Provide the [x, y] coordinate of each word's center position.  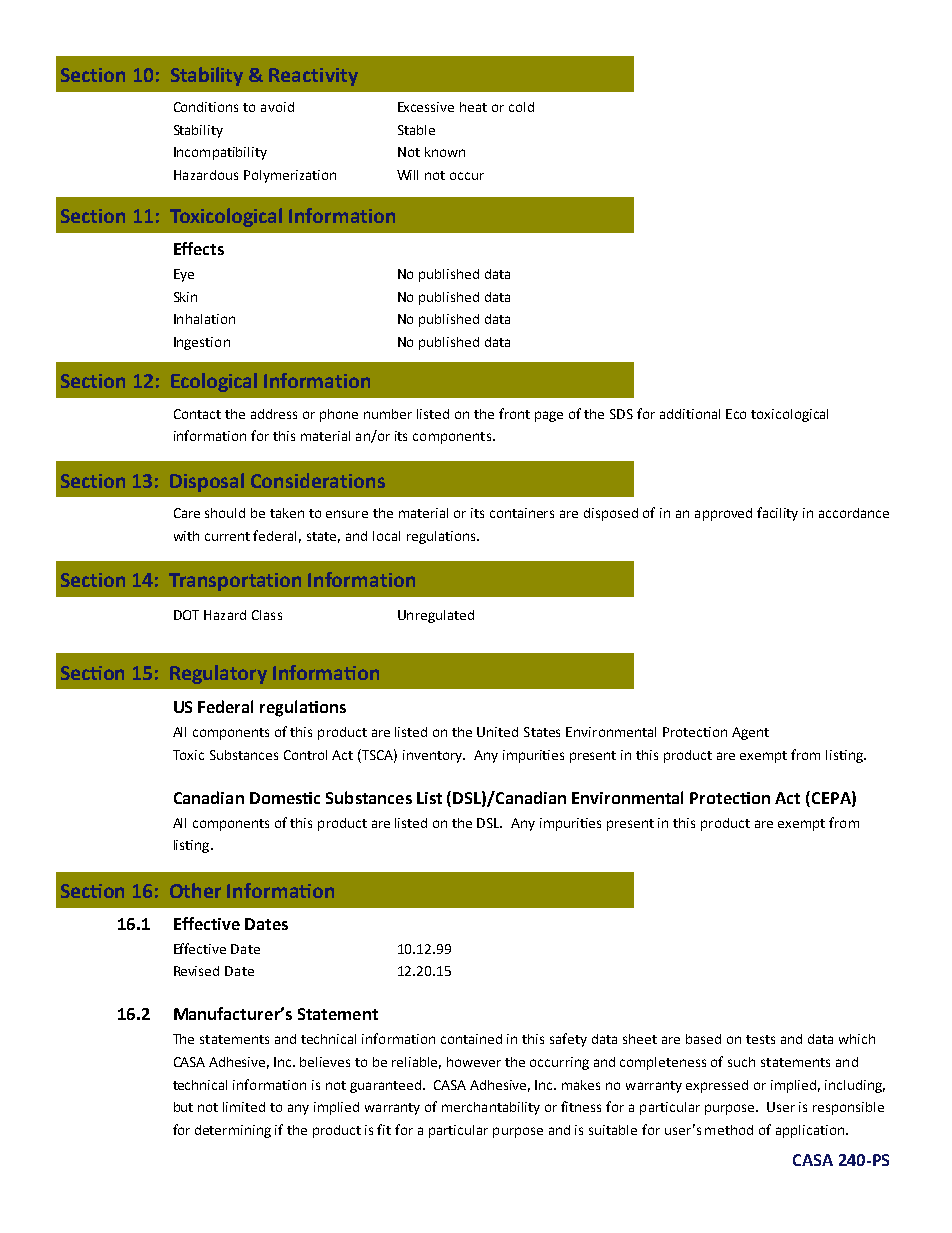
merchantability [491, 1108]
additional [690, 414]
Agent [750, 733]
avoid [277, 107]
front [514, 413]
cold [521, 107]
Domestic [285, 798]
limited [244, 1107]
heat [473, 107]
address [274, 414]
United [497, 732]
